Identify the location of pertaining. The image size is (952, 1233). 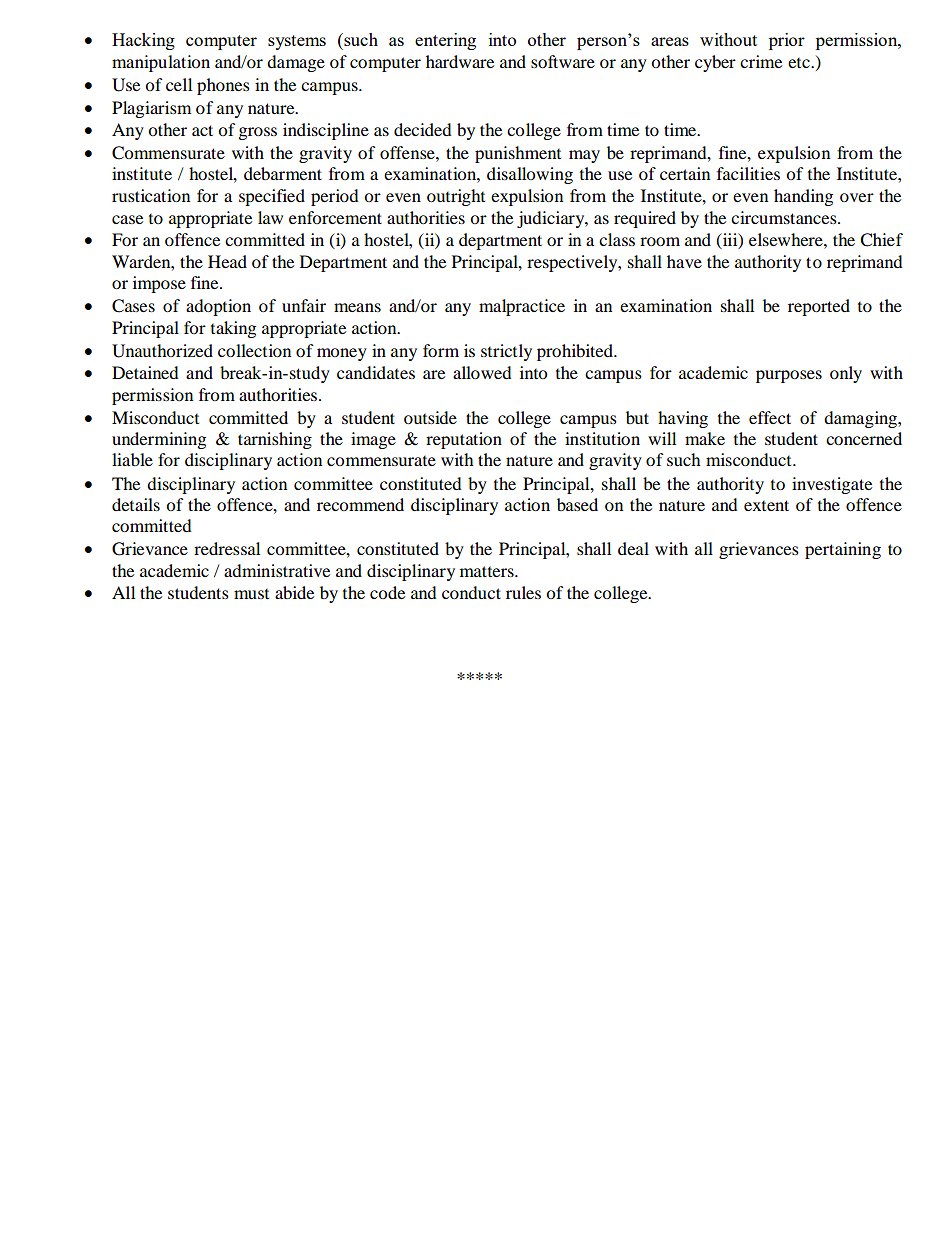
(843, 550).
